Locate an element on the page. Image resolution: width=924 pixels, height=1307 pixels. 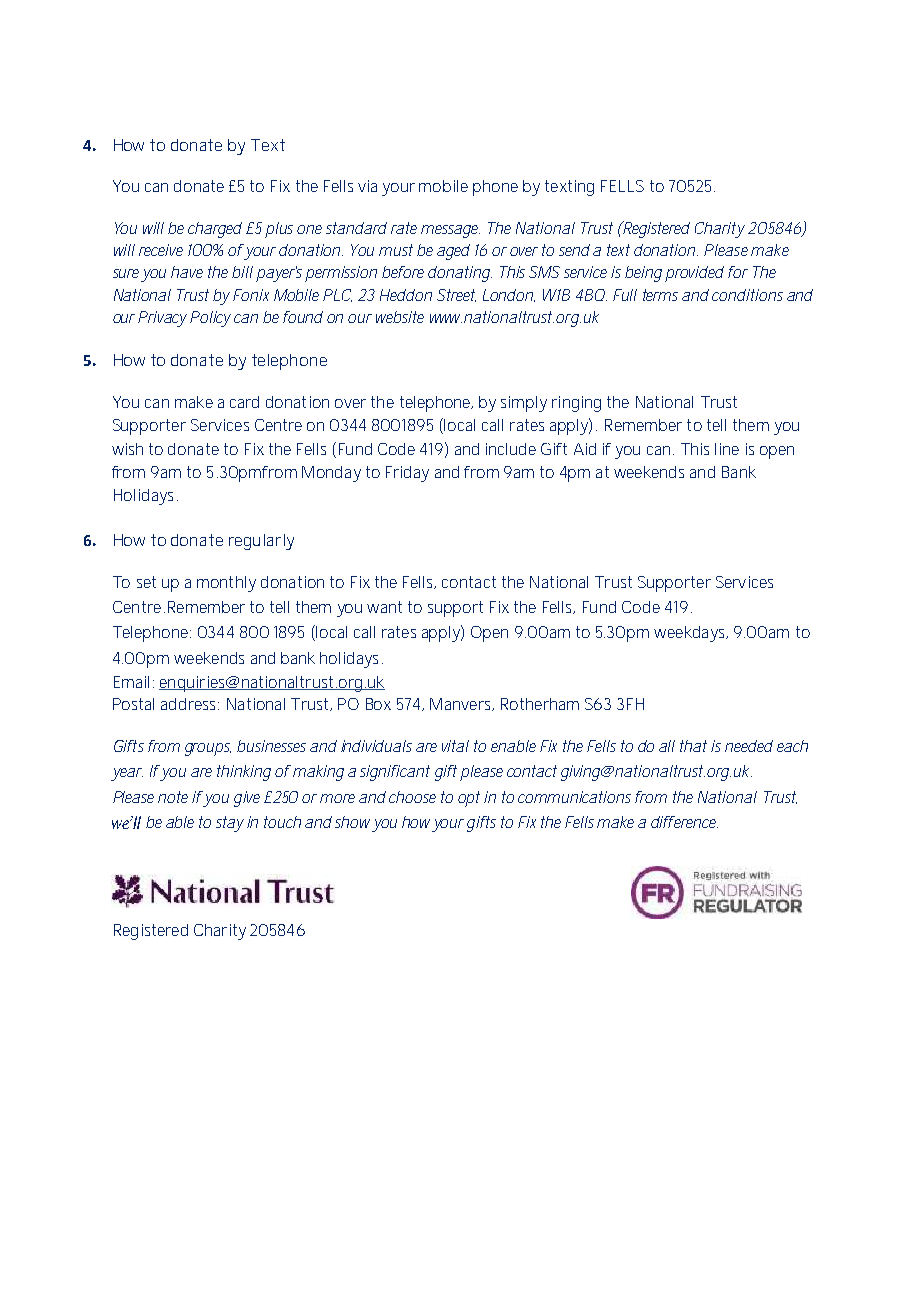
website is located at coordinates (400, 317).
